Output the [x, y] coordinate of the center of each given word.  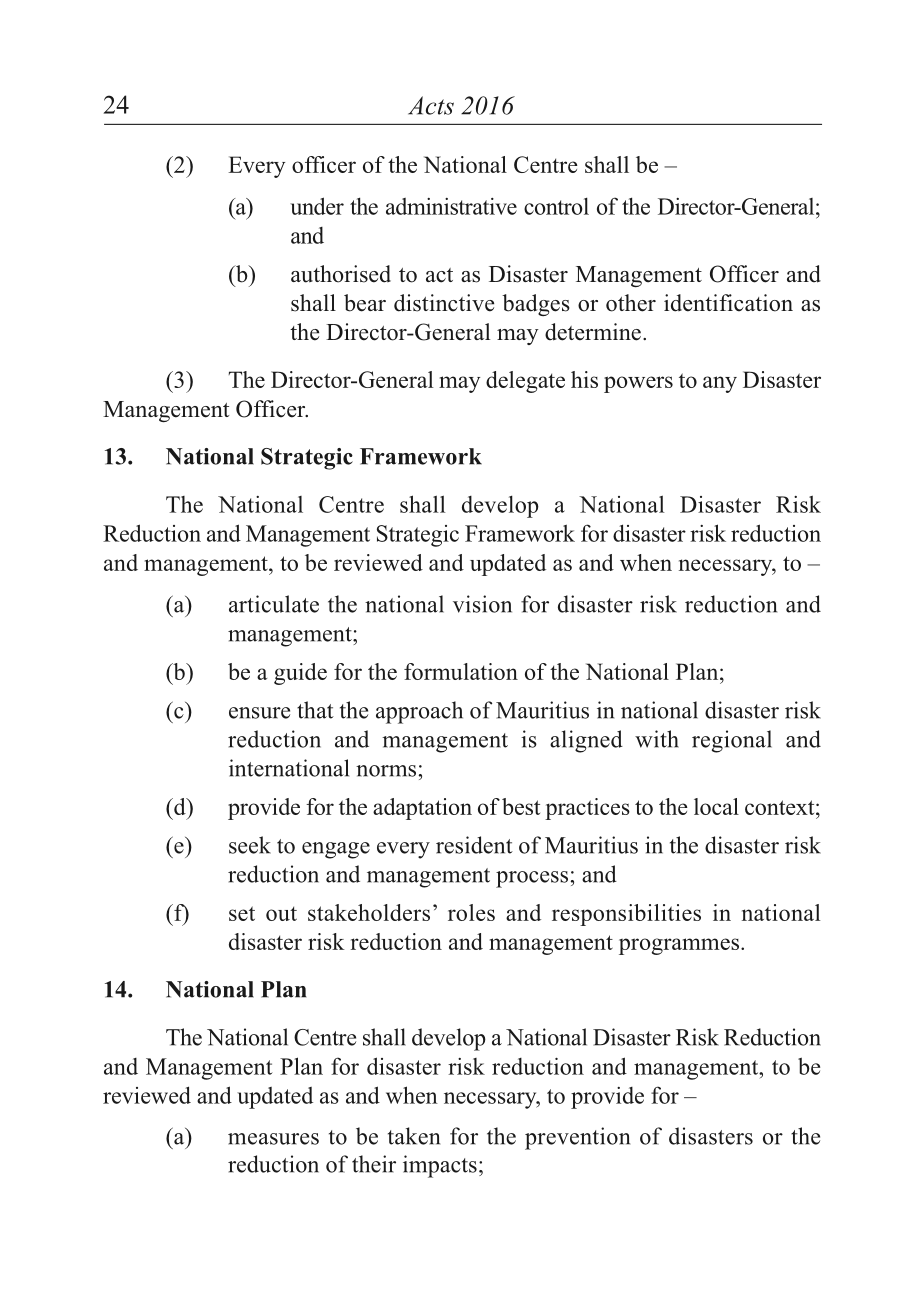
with [657, 739]
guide [300, 674]
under [317, 206]
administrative [451, 206]
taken [414, 1136]
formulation [461, 671]
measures [273, 1139]
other [631, 303]
